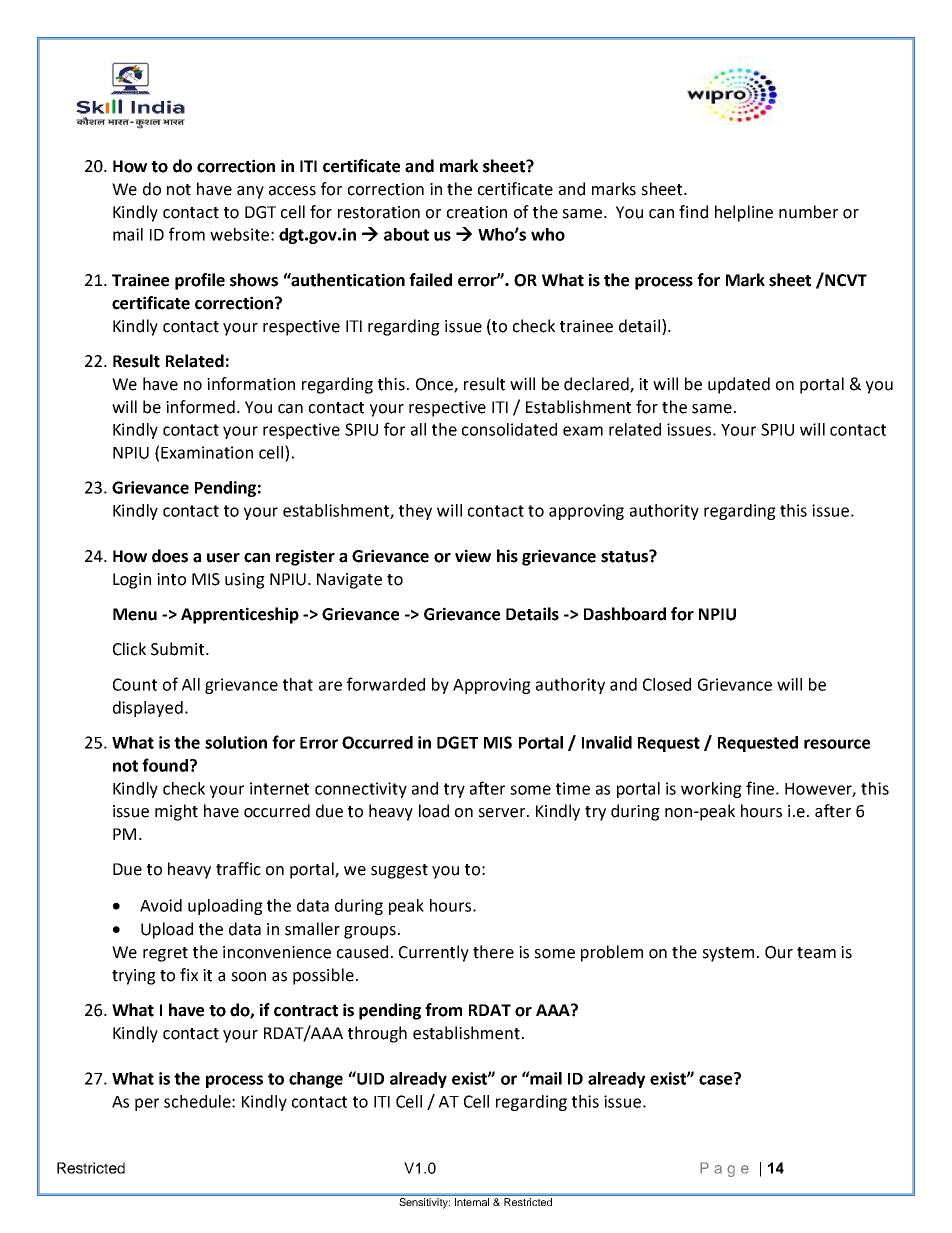  What do you see at coordinates (503, 813) in the page?
I see `server` at bounding box center [503, 813].
